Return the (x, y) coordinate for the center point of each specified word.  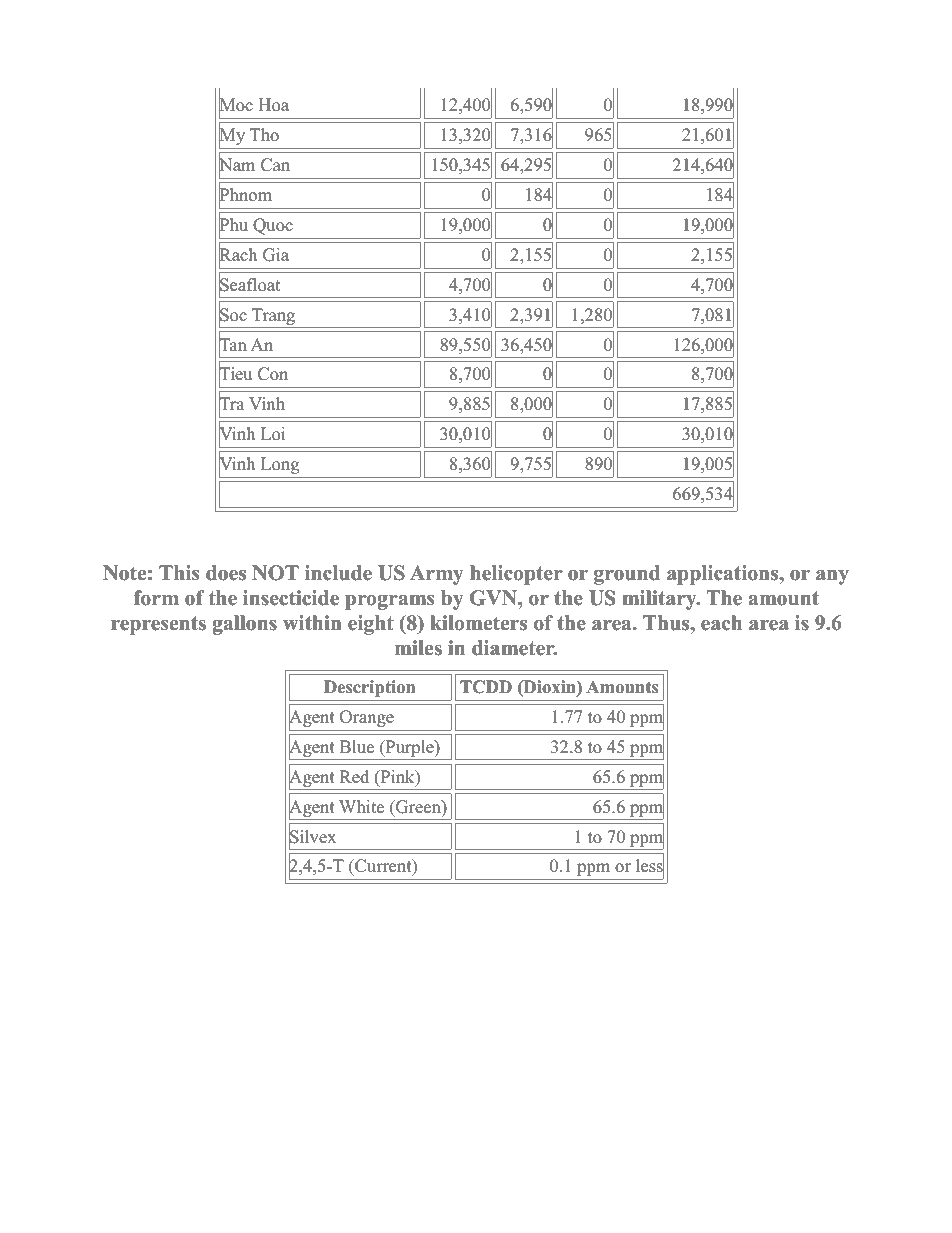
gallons (245, 625)
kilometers (478, 623)
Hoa (273, 105)
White (361, 807)
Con (273, 374)
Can (275, 165)
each (721, 623)
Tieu (235, 375)
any (832, 577)
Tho (264, 135)
